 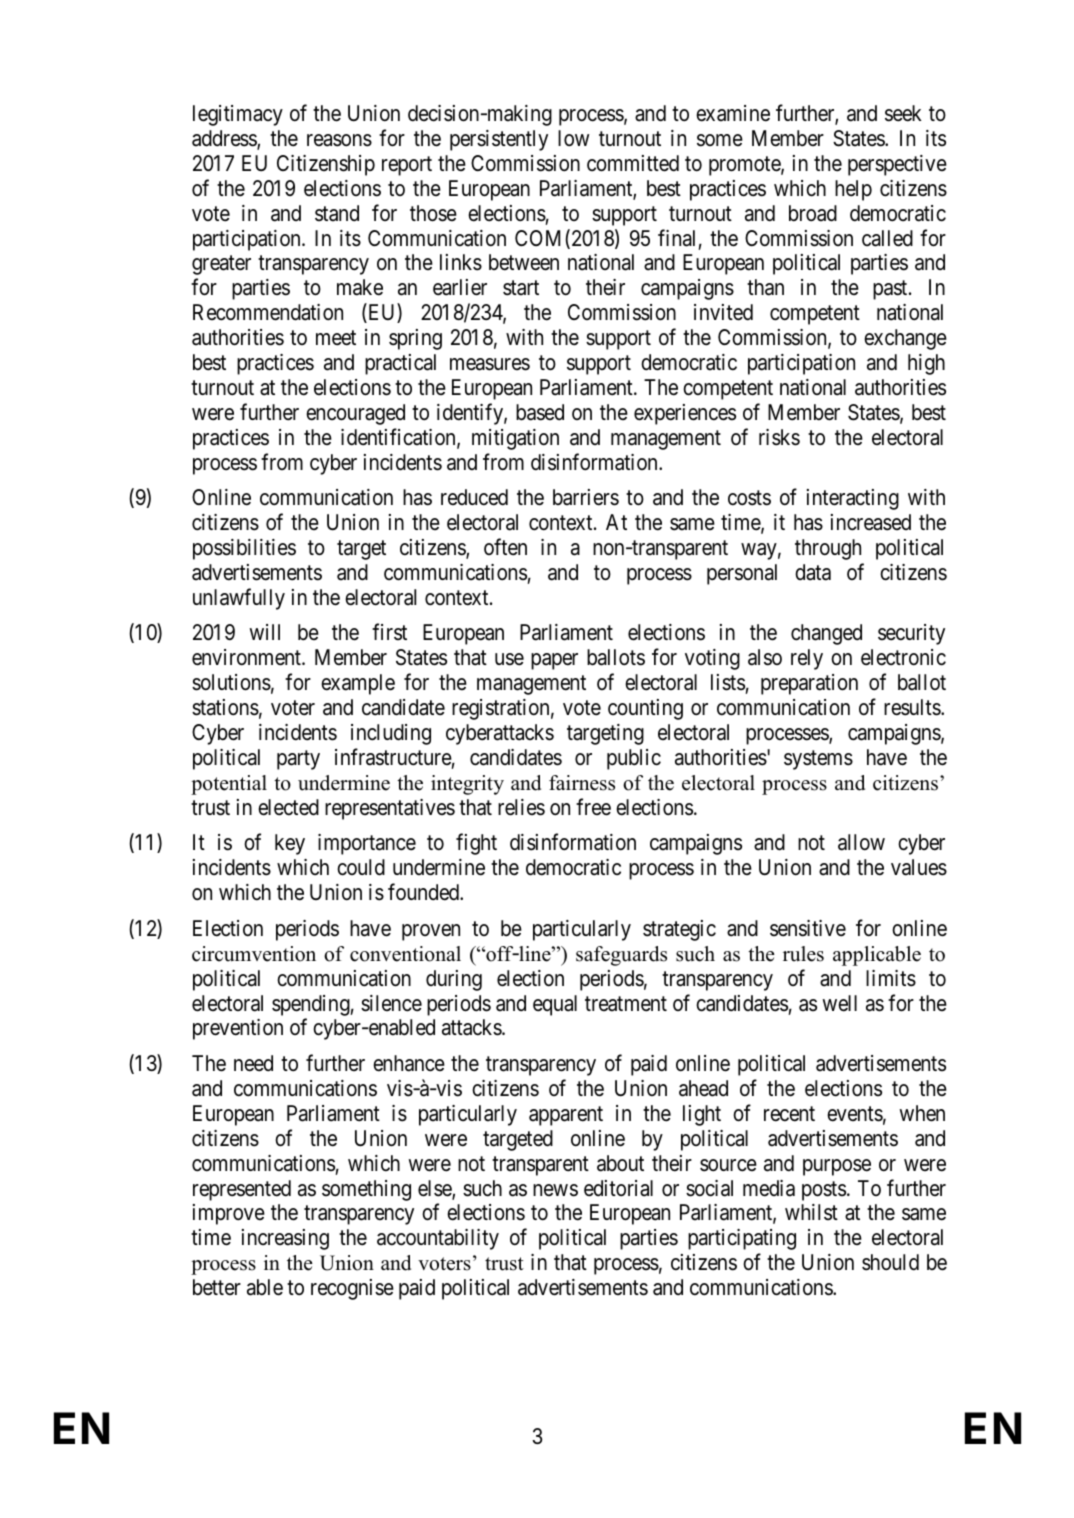 What do you see at coordinates (540, 412) in the image?
I see `based` at bounding box center [540, 412].
